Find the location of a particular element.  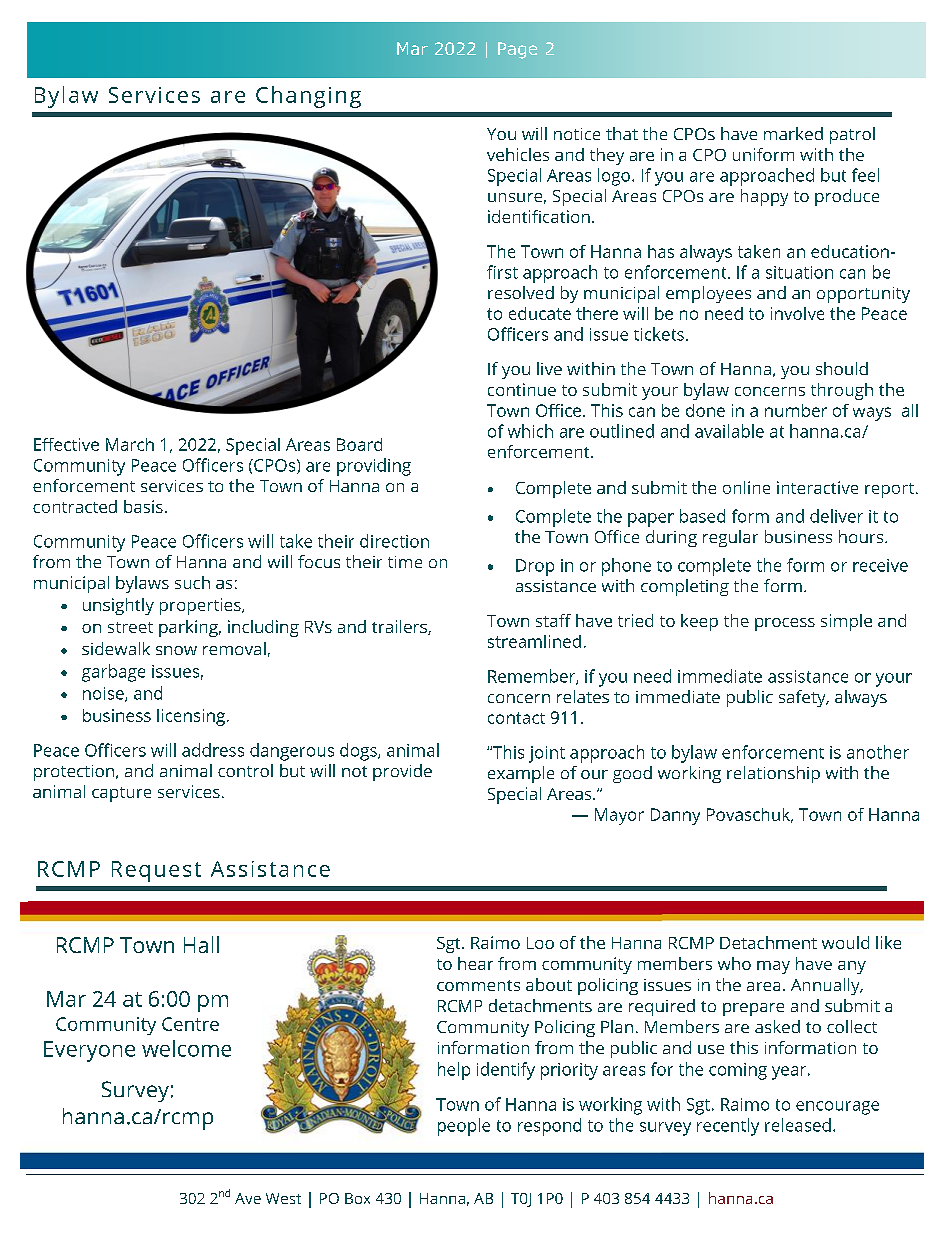

which is located at coordinates (530, 431).
